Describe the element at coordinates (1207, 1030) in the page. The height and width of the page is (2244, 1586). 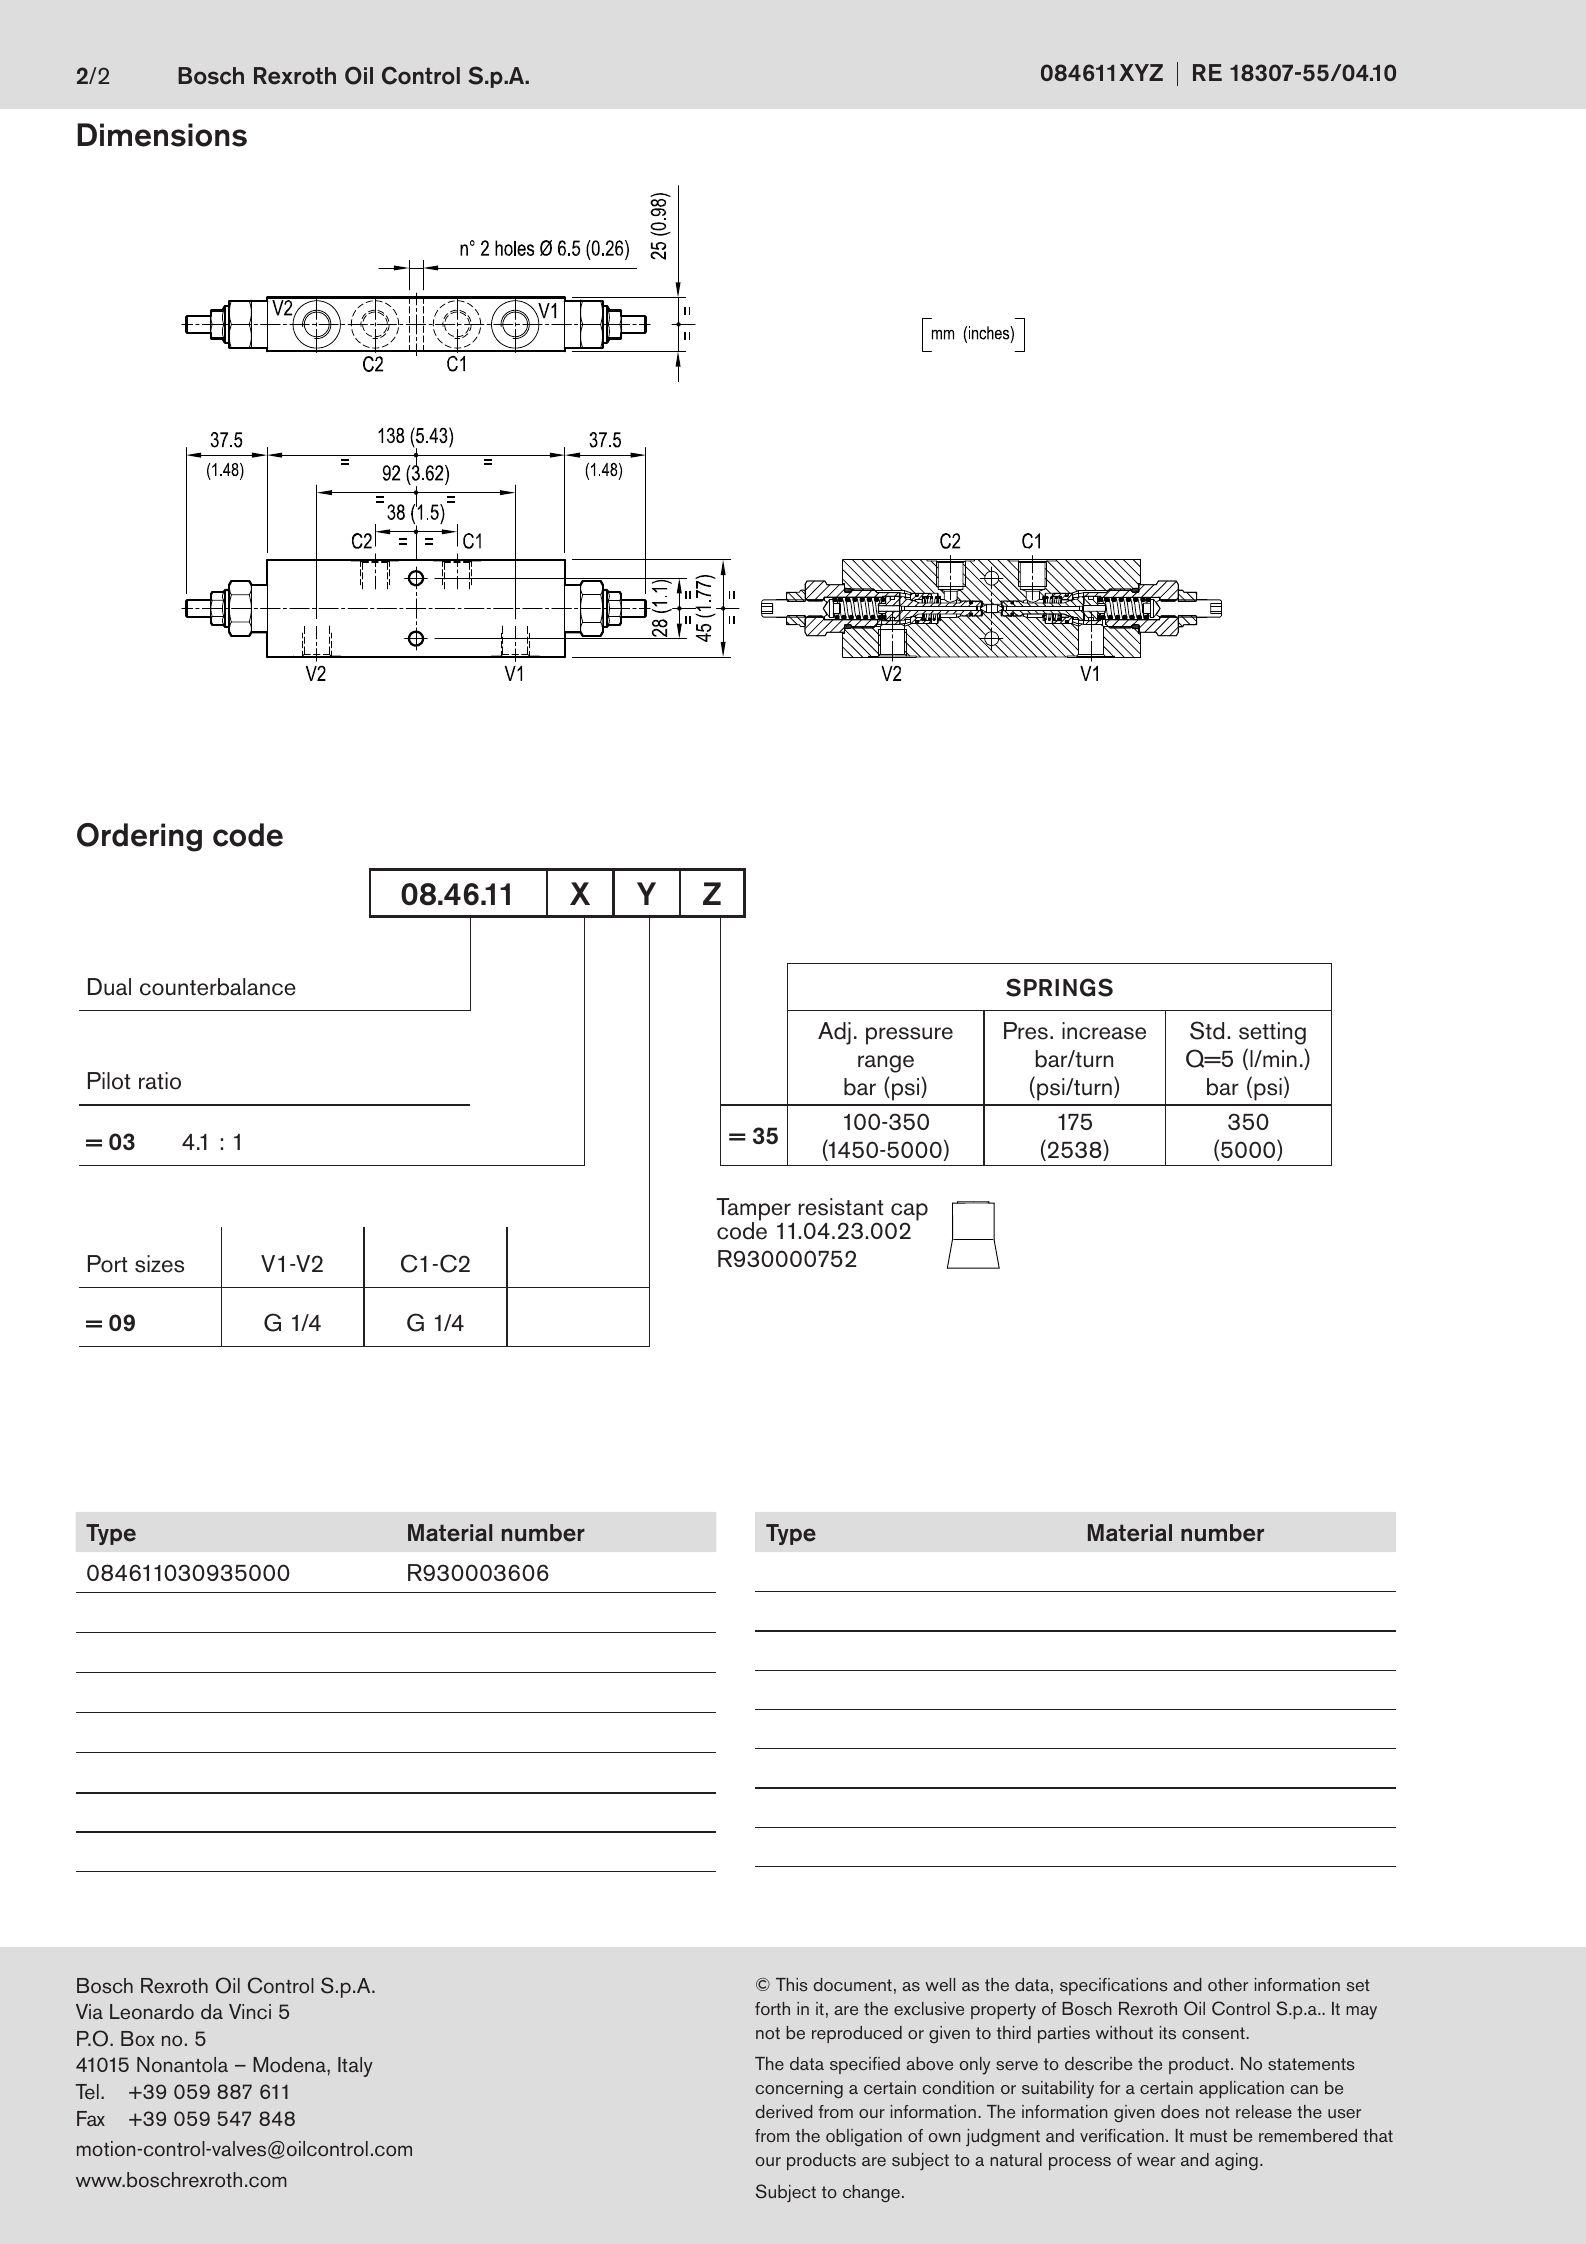
I see `Std` at that location.
